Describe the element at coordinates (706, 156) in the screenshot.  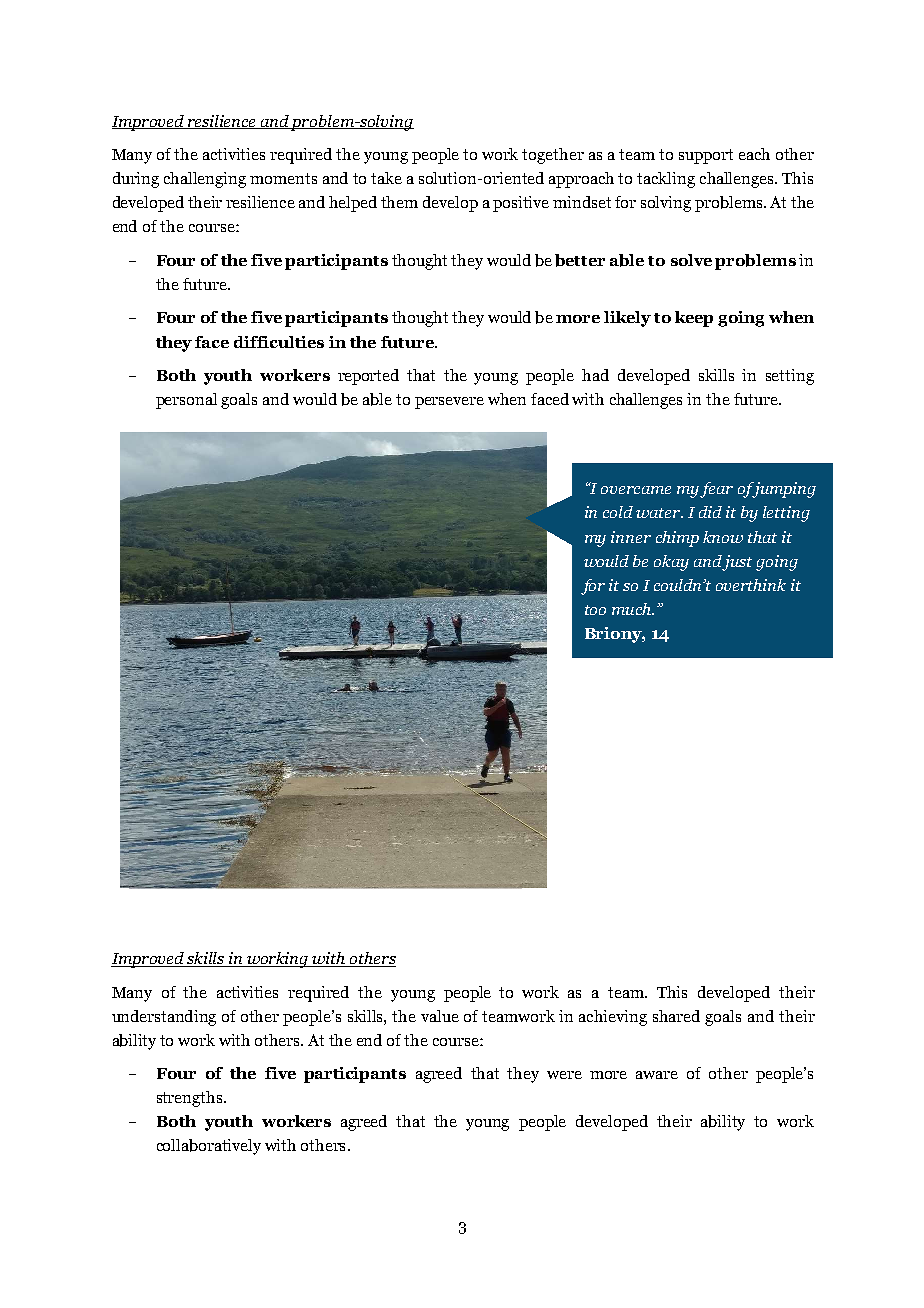
I see `support` at that location.
